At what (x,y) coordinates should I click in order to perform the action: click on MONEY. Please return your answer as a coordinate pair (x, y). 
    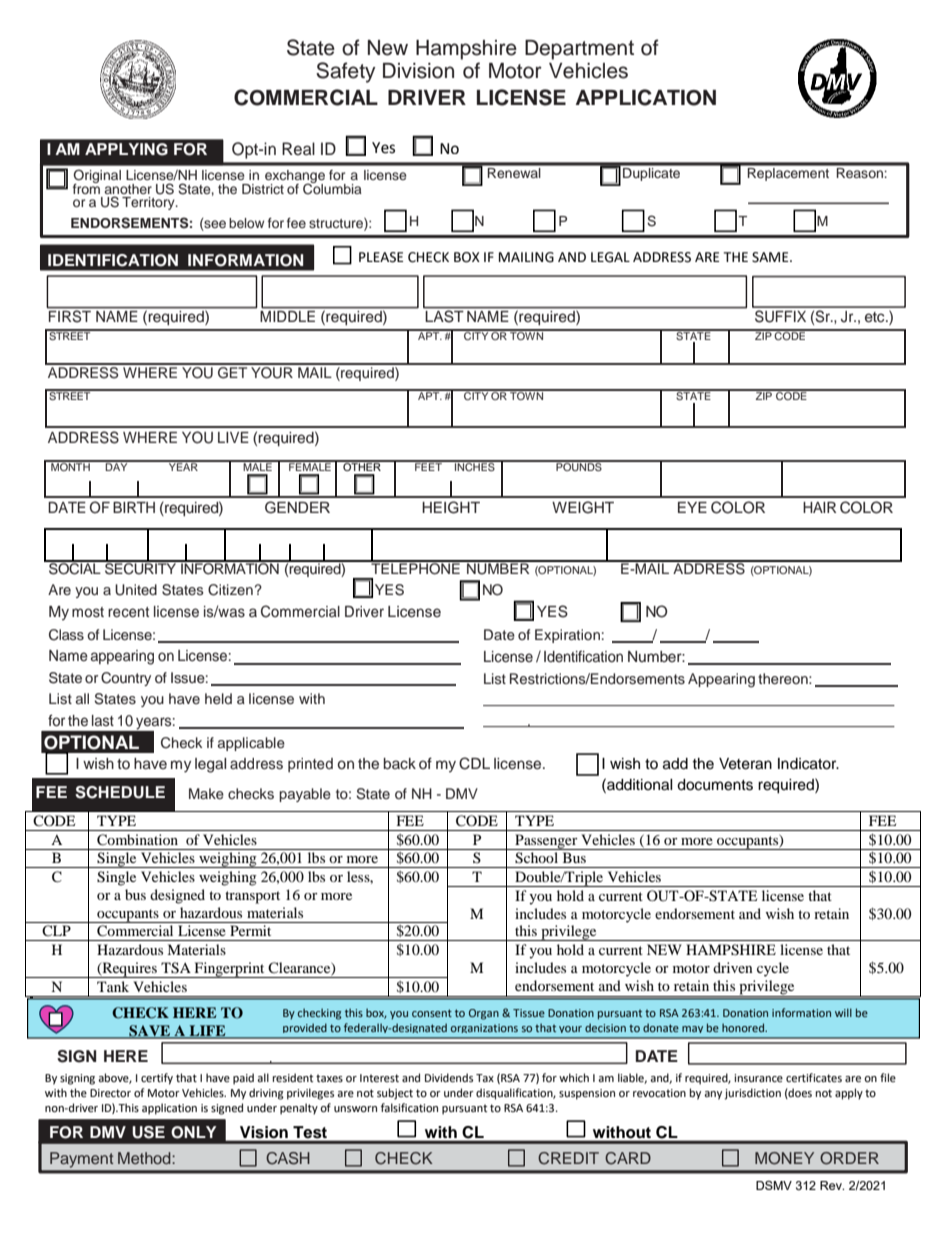
    Looking at the image, I should click on (784, 1158).
